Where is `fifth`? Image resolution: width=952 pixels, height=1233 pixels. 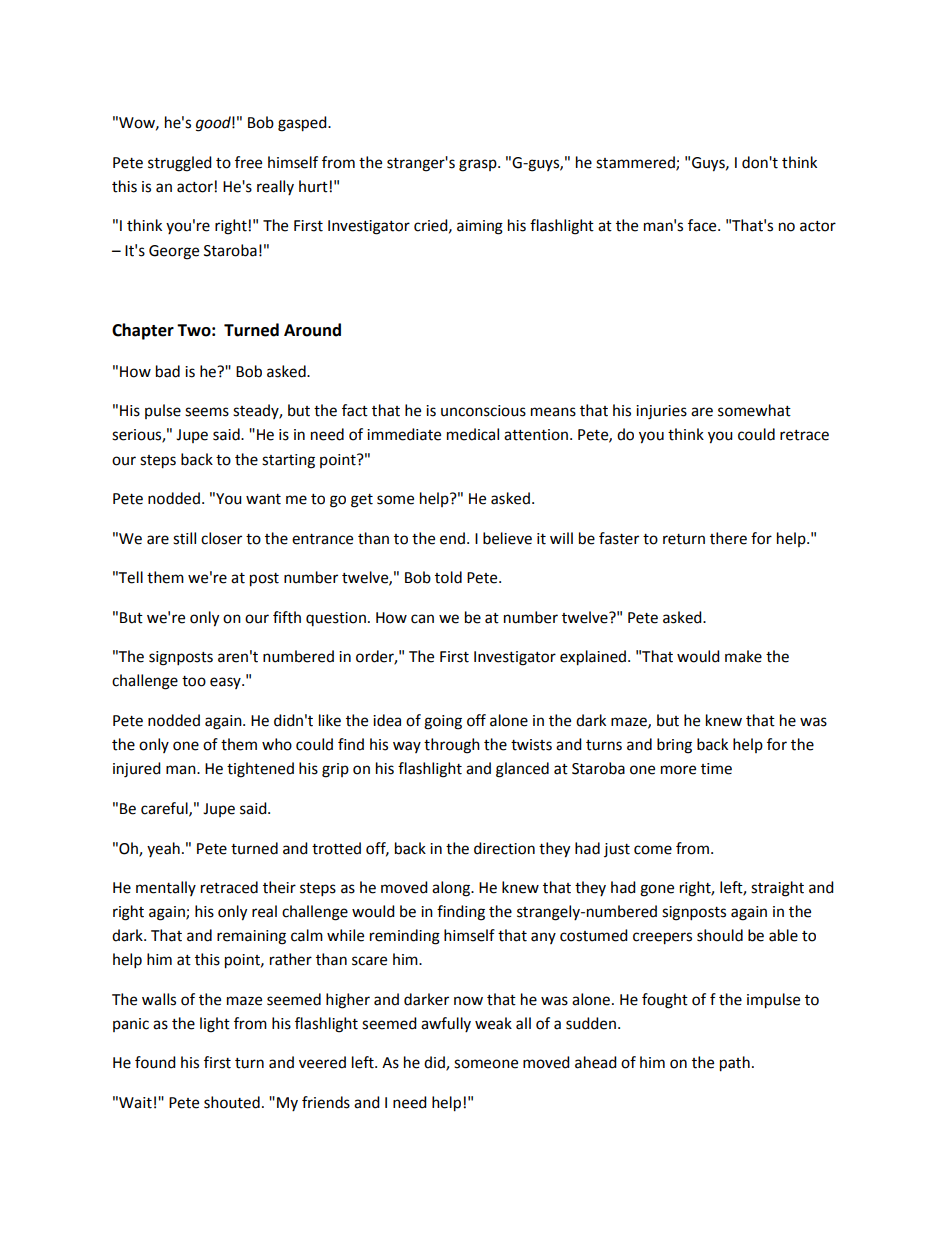
fifth is located at coordinates (287, 617).
